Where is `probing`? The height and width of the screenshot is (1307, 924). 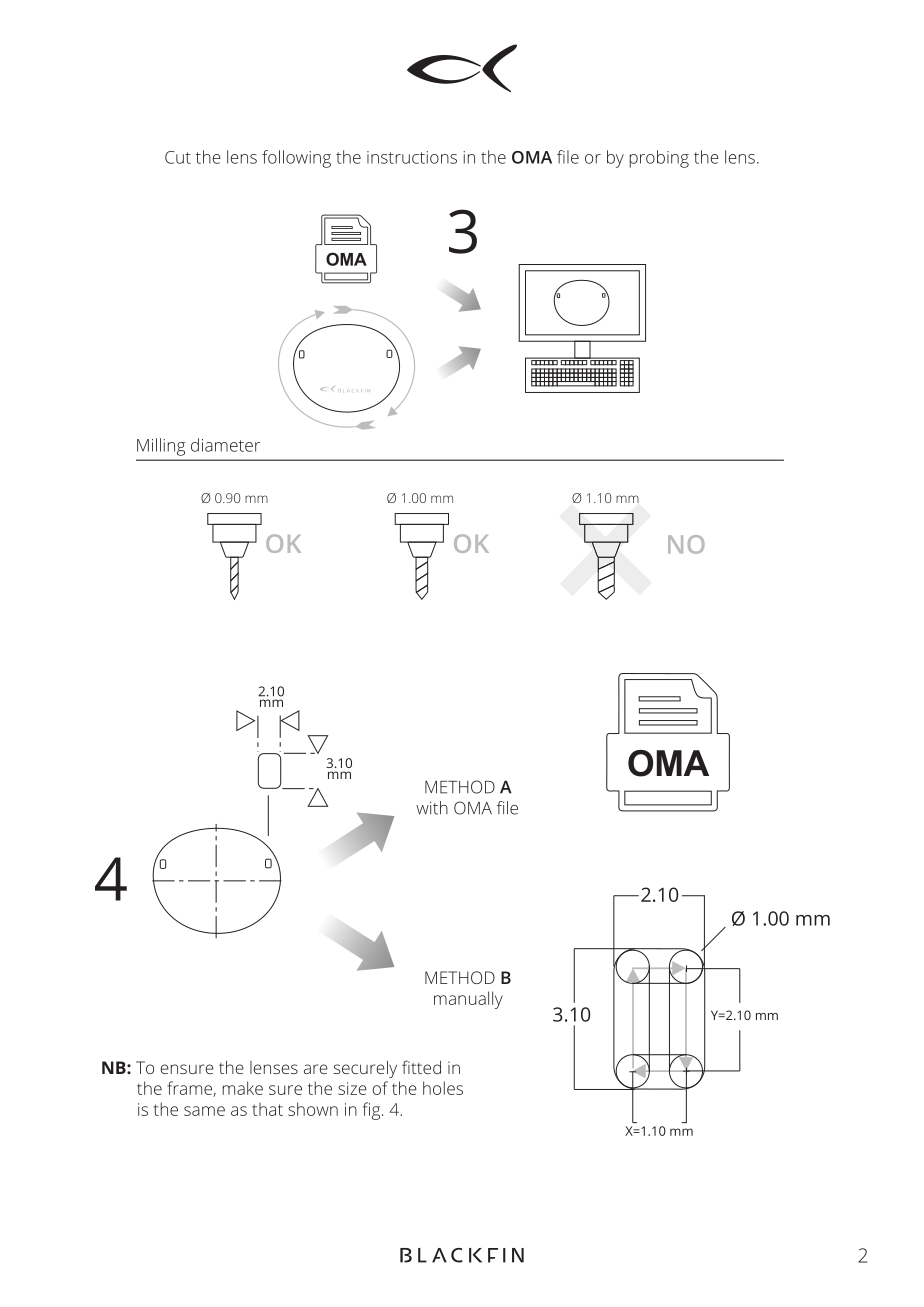 probing is located at coordinates (659, 159).
